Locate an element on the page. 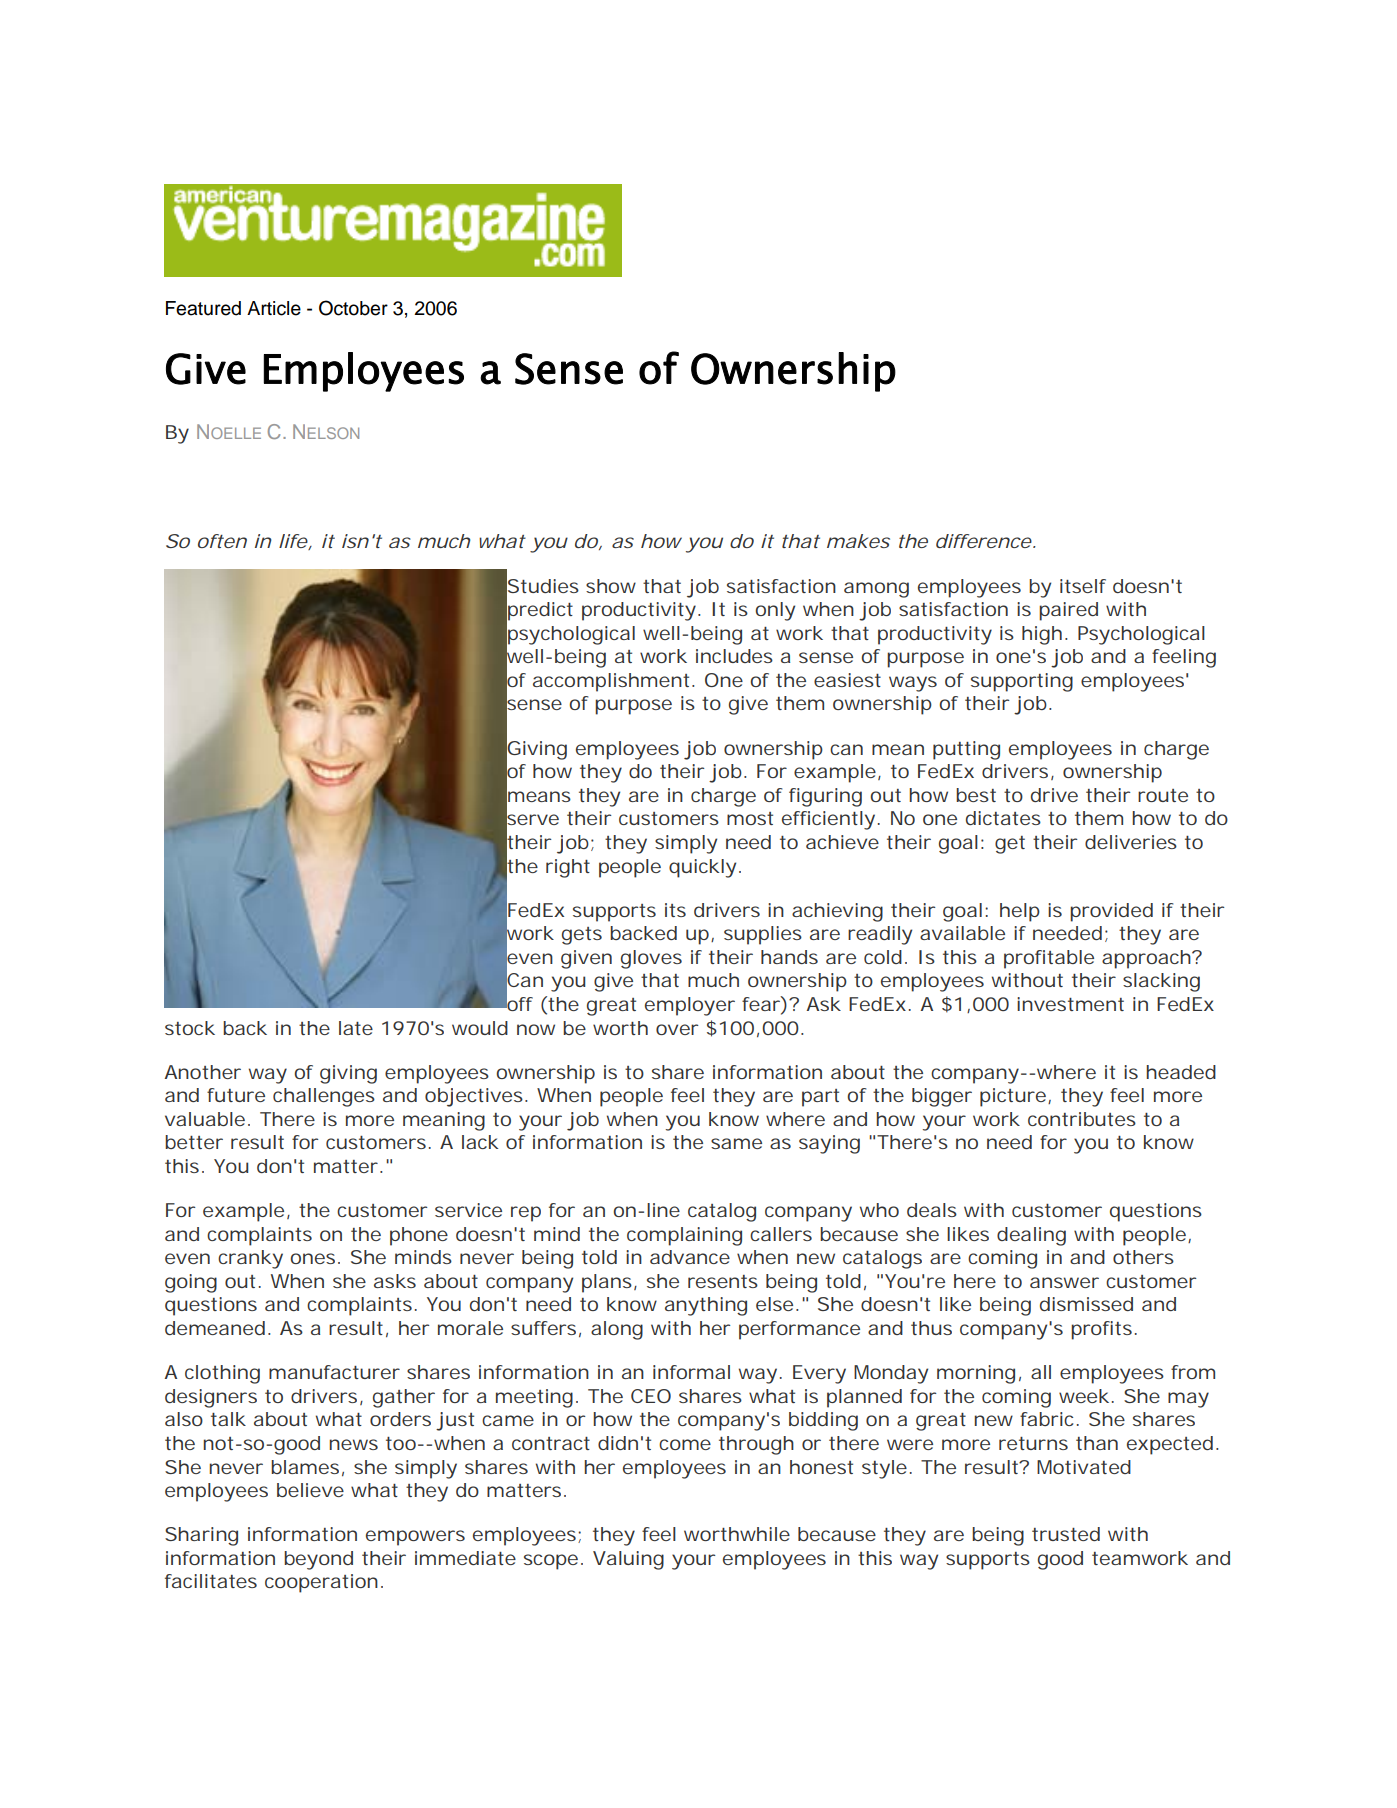 The width and height of the document is (1397, 1808). contributes is located at coordinates (1082, 1119).
